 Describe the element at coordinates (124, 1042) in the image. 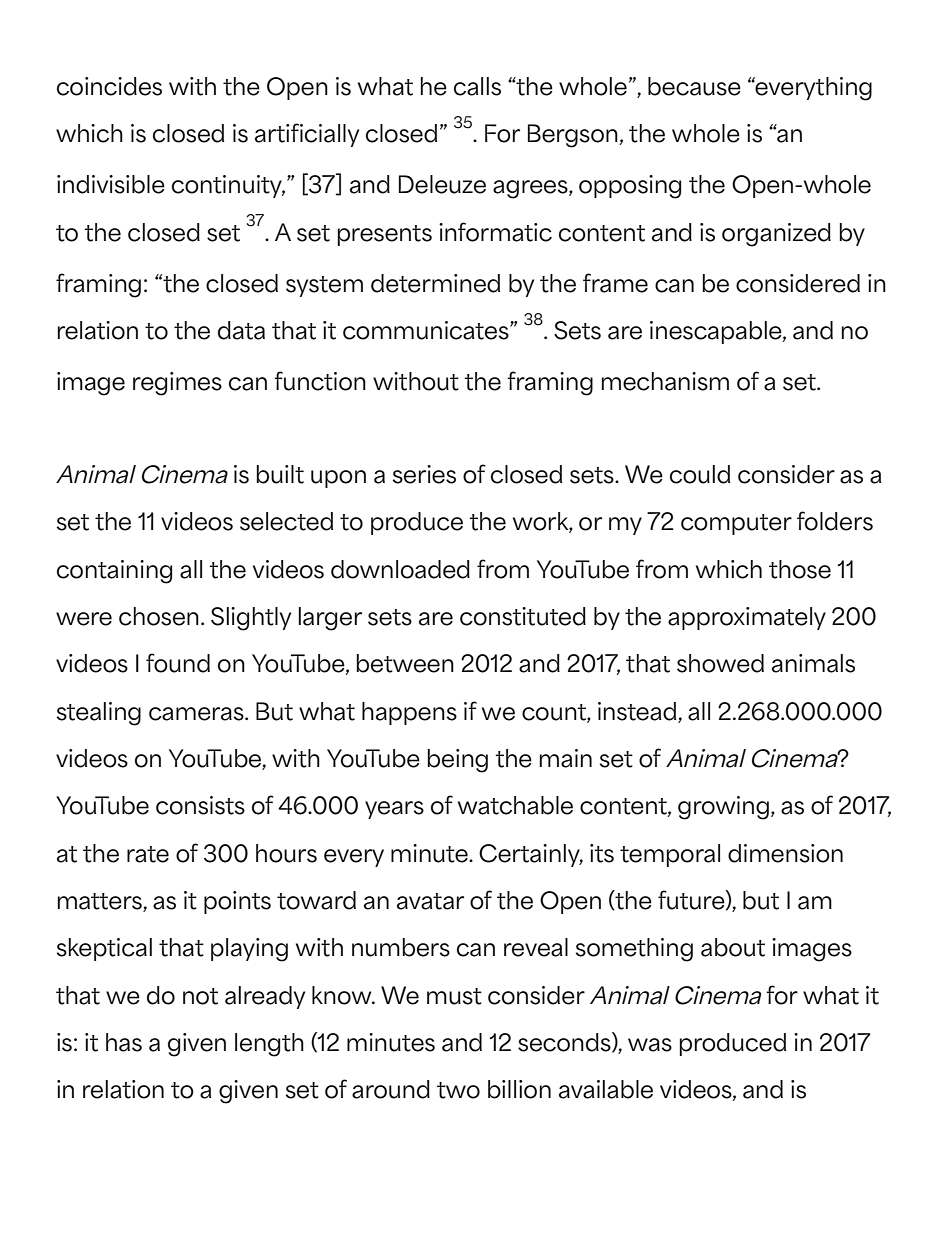

I see `has` at that location.
